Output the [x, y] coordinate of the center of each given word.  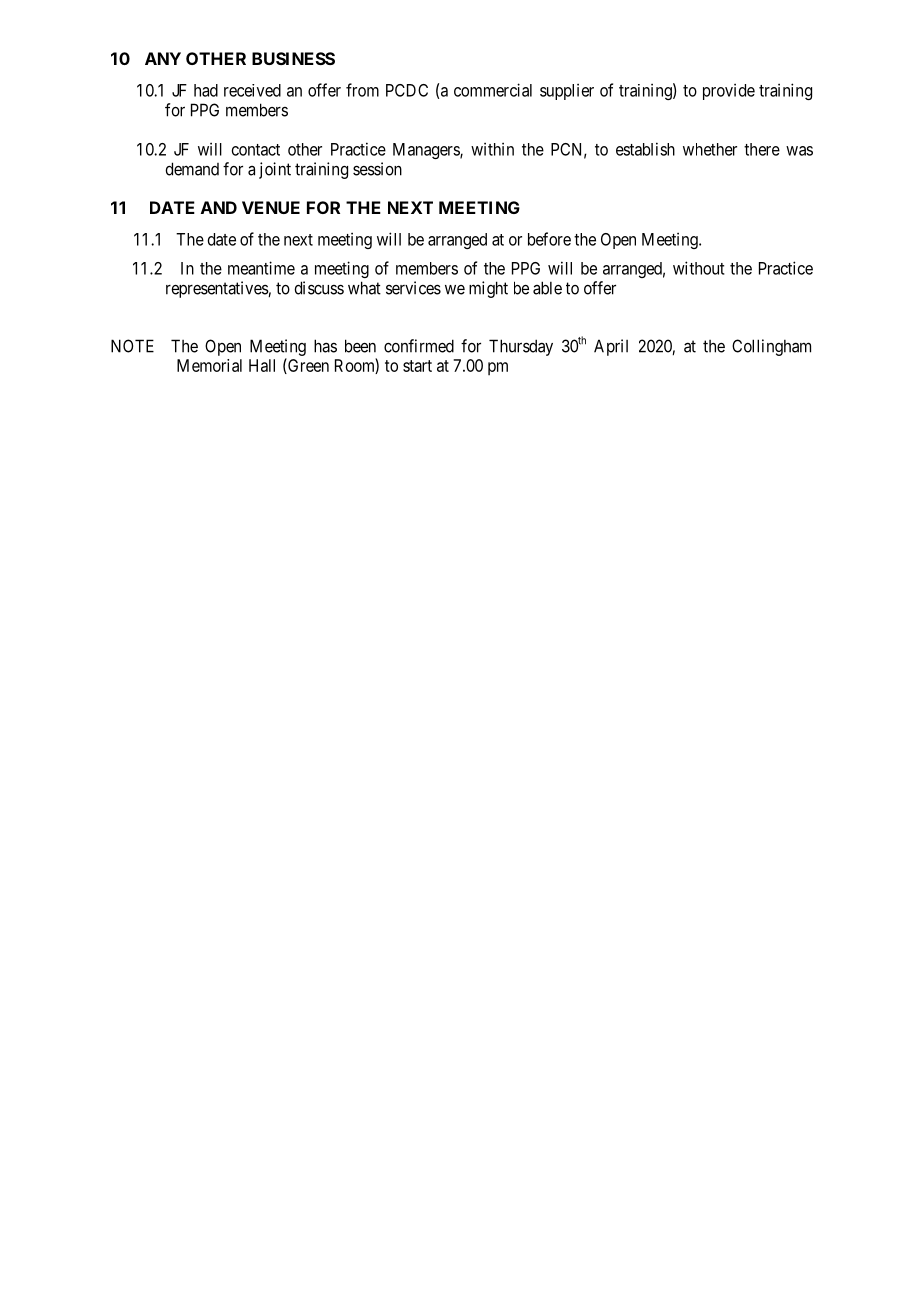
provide [729, 91]
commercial [493, 90]
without [699, 268]
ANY [163, 58]
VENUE [271, 207]
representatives [217, 289]
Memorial [209, 365]
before [549, 239]
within [492, 149]
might [488, 289]
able [547, 288]
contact [256, 150]
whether [710, 149]
